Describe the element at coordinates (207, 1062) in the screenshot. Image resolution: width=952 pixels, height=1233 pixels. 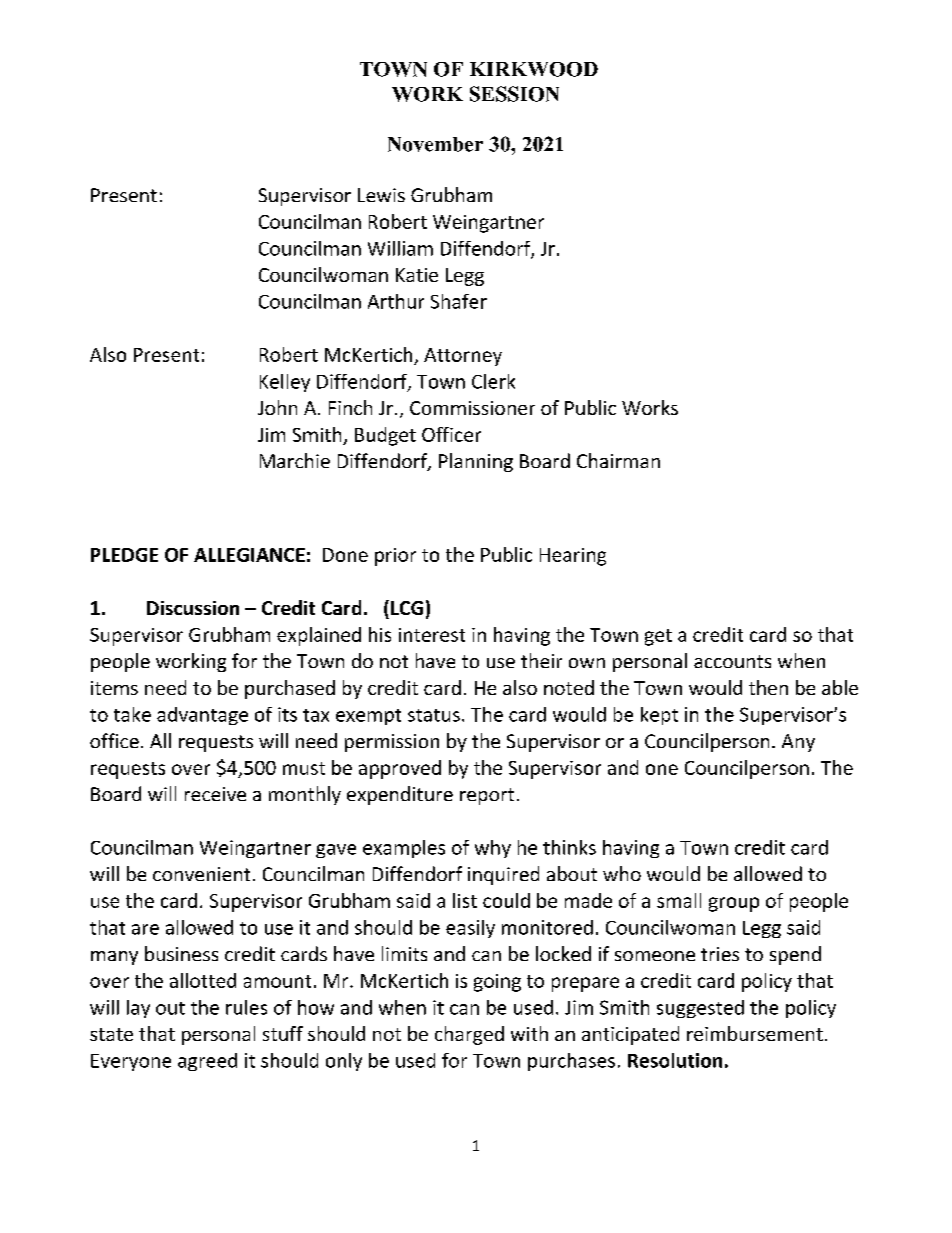
I see `agreed` at that location.
